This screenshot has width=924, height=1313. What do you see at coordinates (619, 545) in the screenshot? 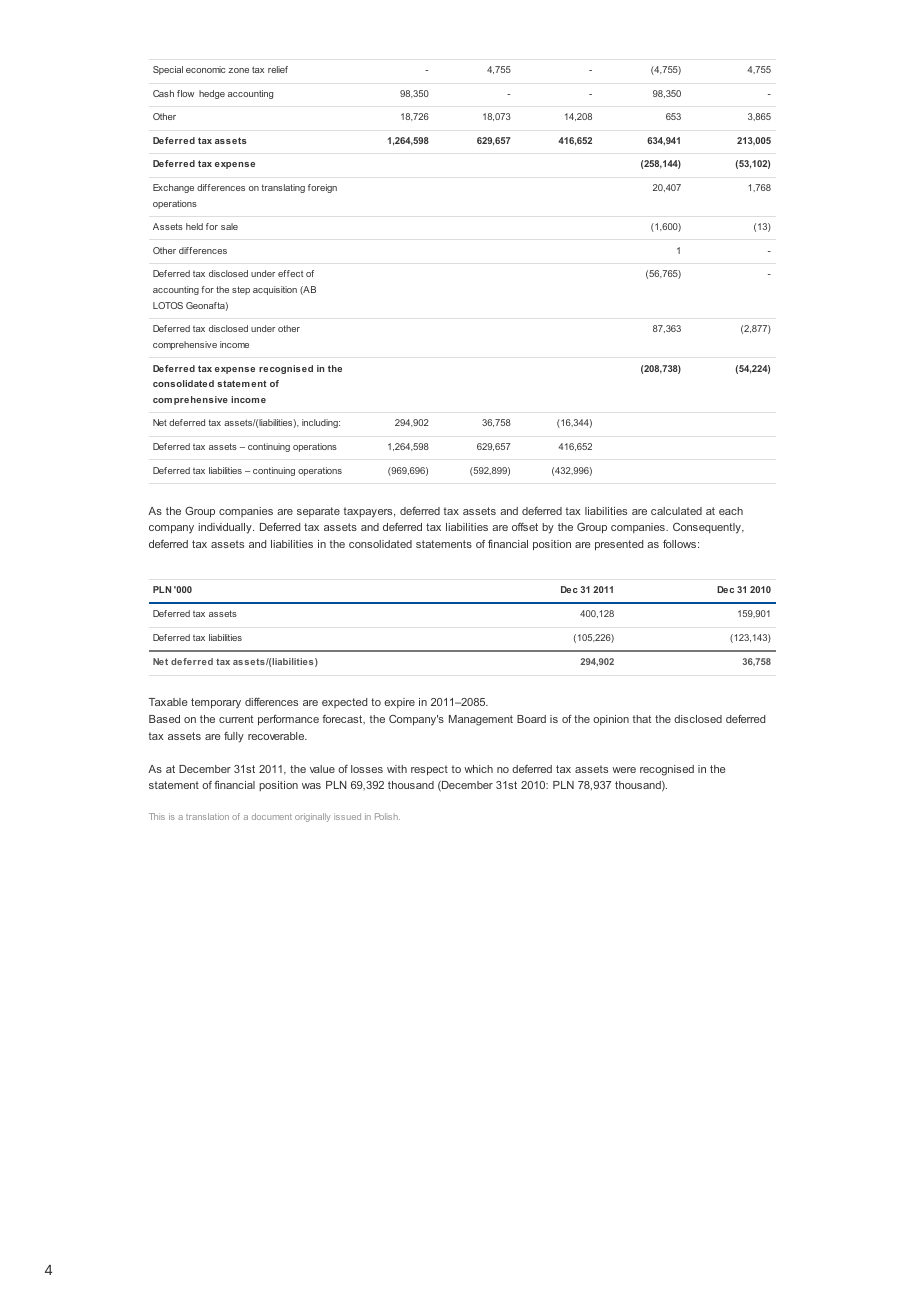
I see `presented` at bounding box center [619, 545].
